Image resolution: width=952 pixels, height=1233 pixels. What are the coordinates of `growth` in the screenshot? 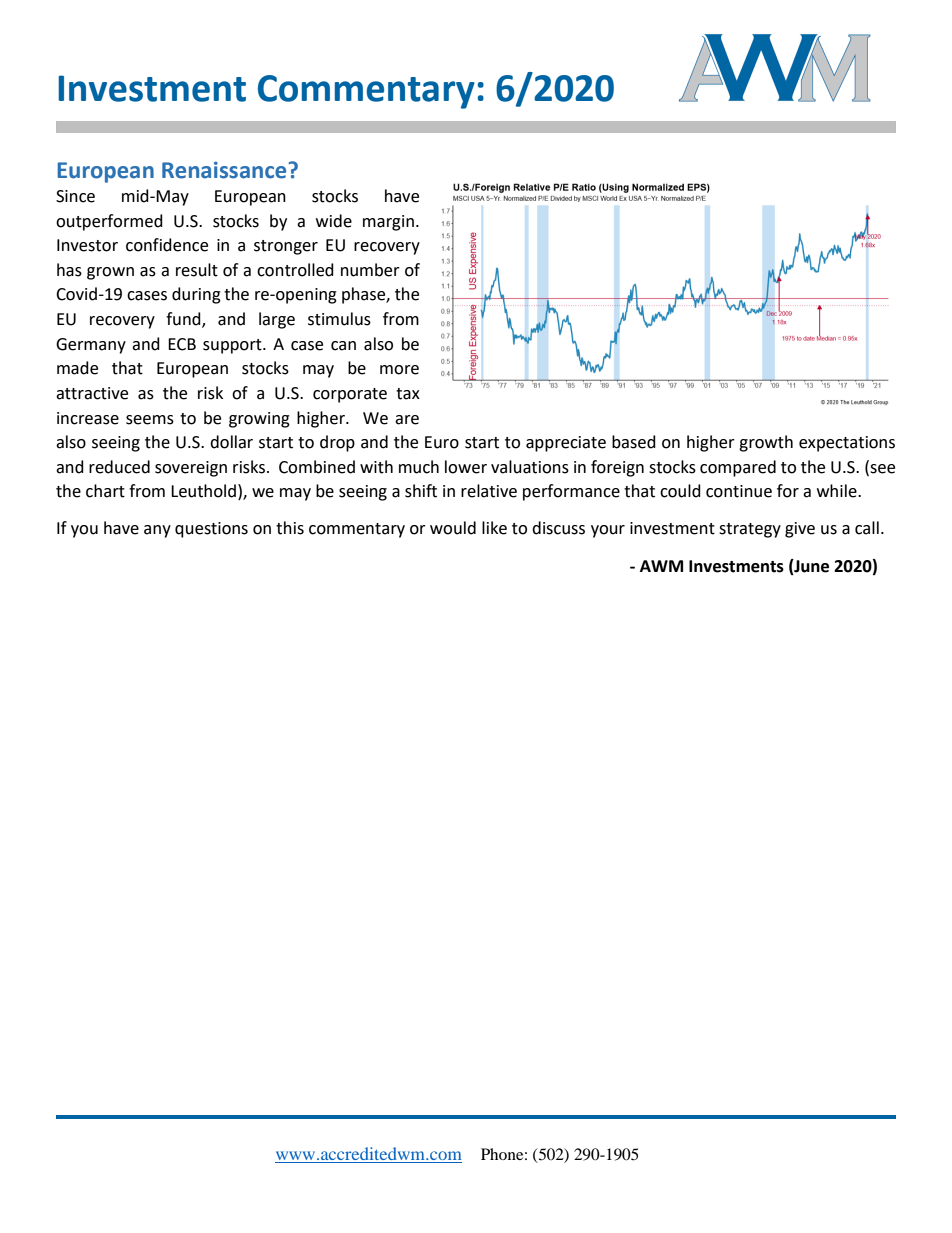 It's located at (766, 443).
